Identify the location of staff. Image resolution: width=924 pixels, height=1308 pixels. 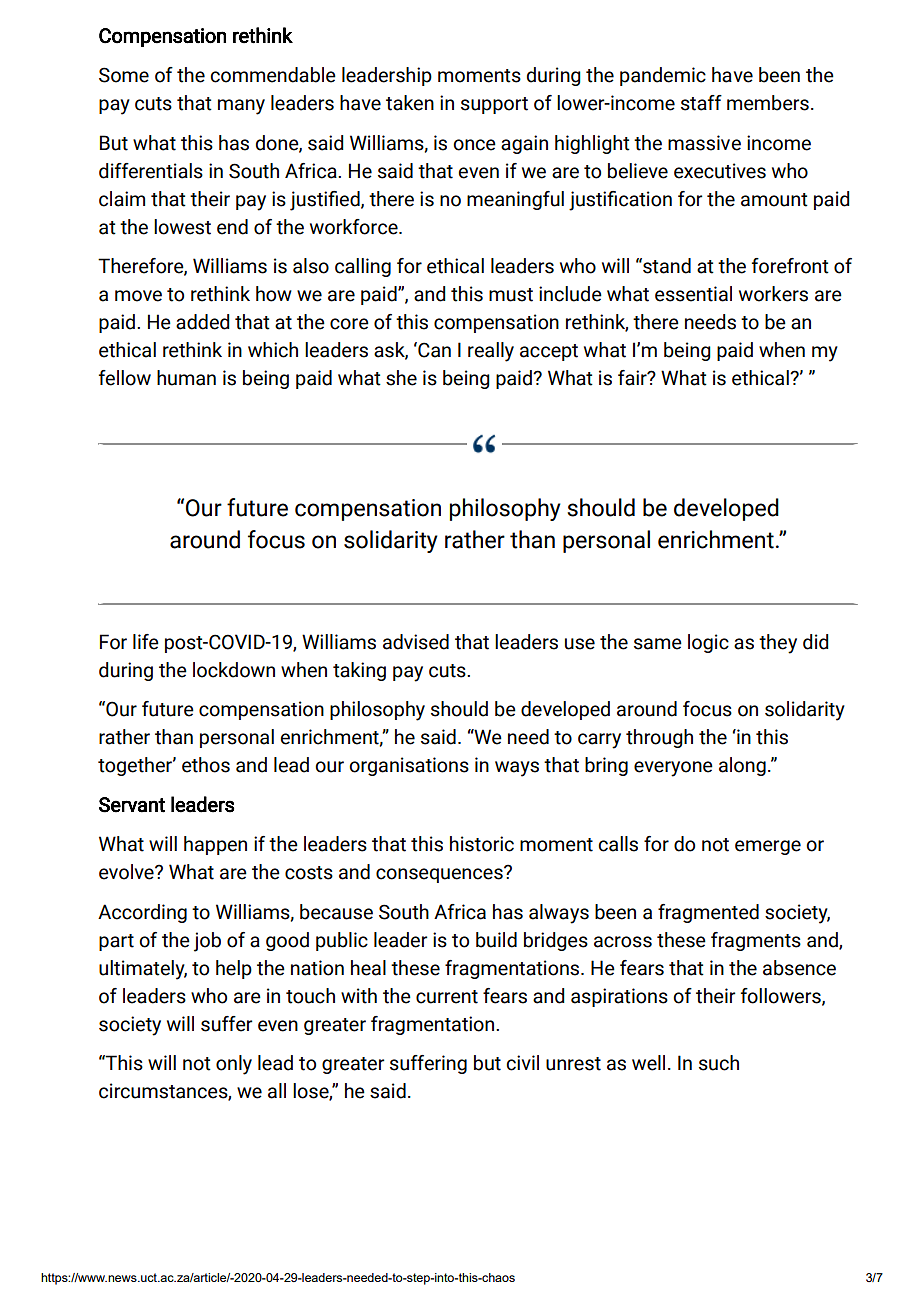
(701, 103).
